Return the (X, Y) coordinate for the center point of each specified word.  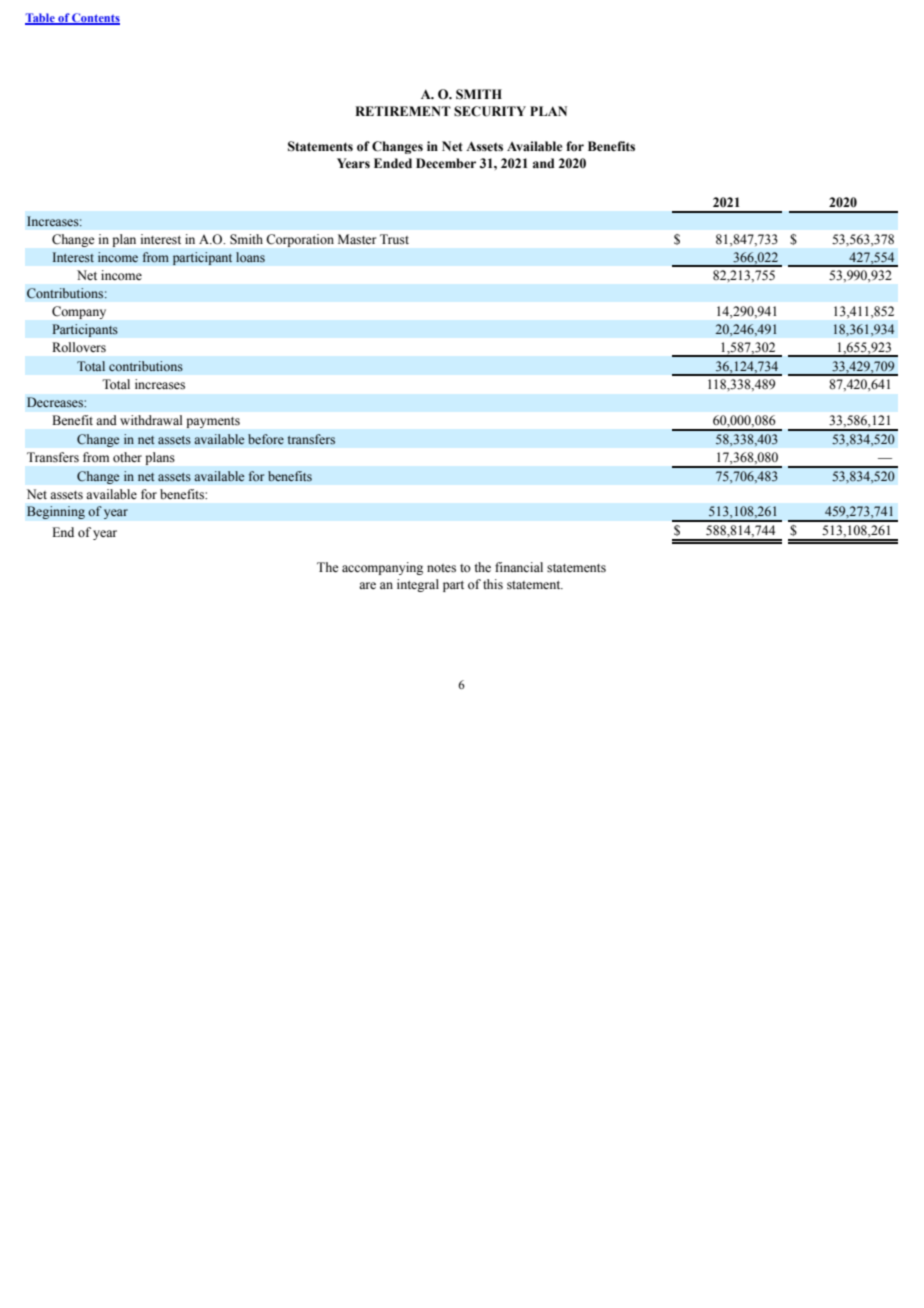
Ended (393, 163)
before (266, 439)
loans (250, 257)
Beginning (56, 512)
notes (441, 568)
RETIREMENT (403, 111)
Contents (95, 19)
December (446, 163)
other (127, 457)
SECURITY (490, 111)
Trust (394, 239)
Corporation (300, 240)
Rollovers (79, 347)
